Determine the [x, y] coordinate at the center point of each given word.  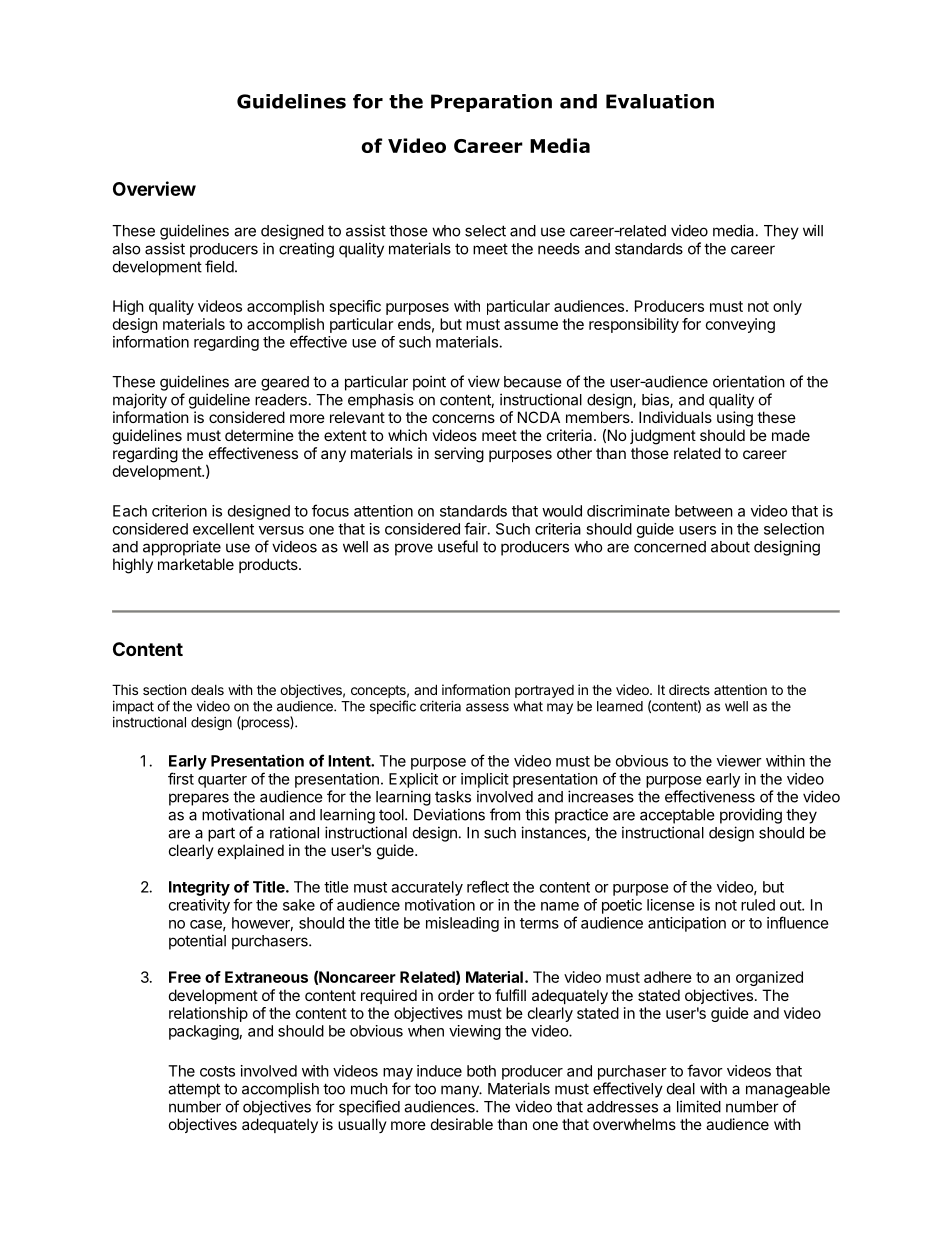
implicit [485, 780]
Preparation [491, 103]
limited [699, 1106]
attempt [194, 1090]
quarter [222, 781]
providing [751, 816]
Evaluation [660, 101]
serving [459, 455]
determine [259, 435]
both [481, 1071]
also [126, 249]
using [735, 419]
